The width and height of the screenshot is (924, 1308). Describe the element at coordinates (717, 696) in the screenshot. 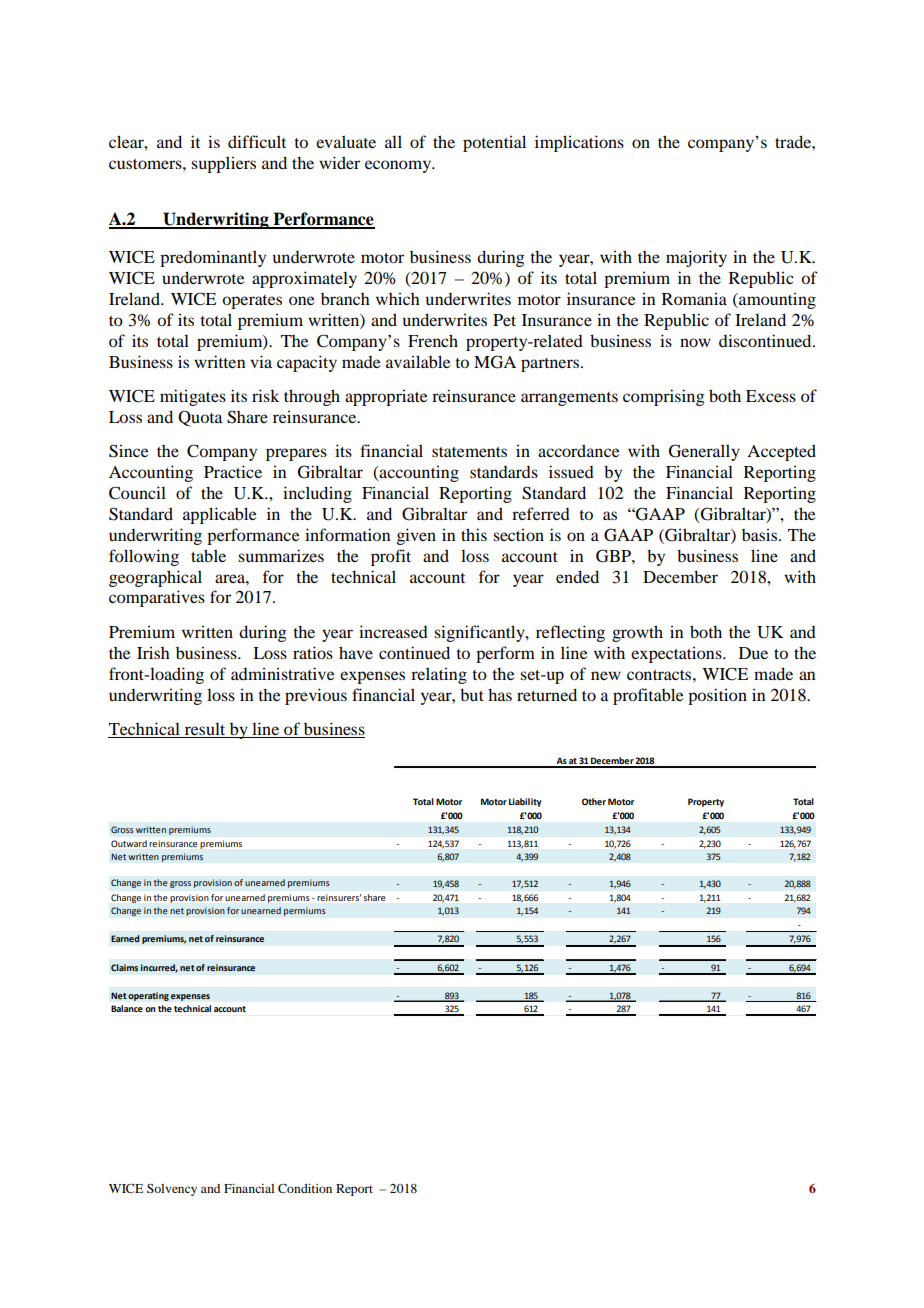

I see `position` at that location.
